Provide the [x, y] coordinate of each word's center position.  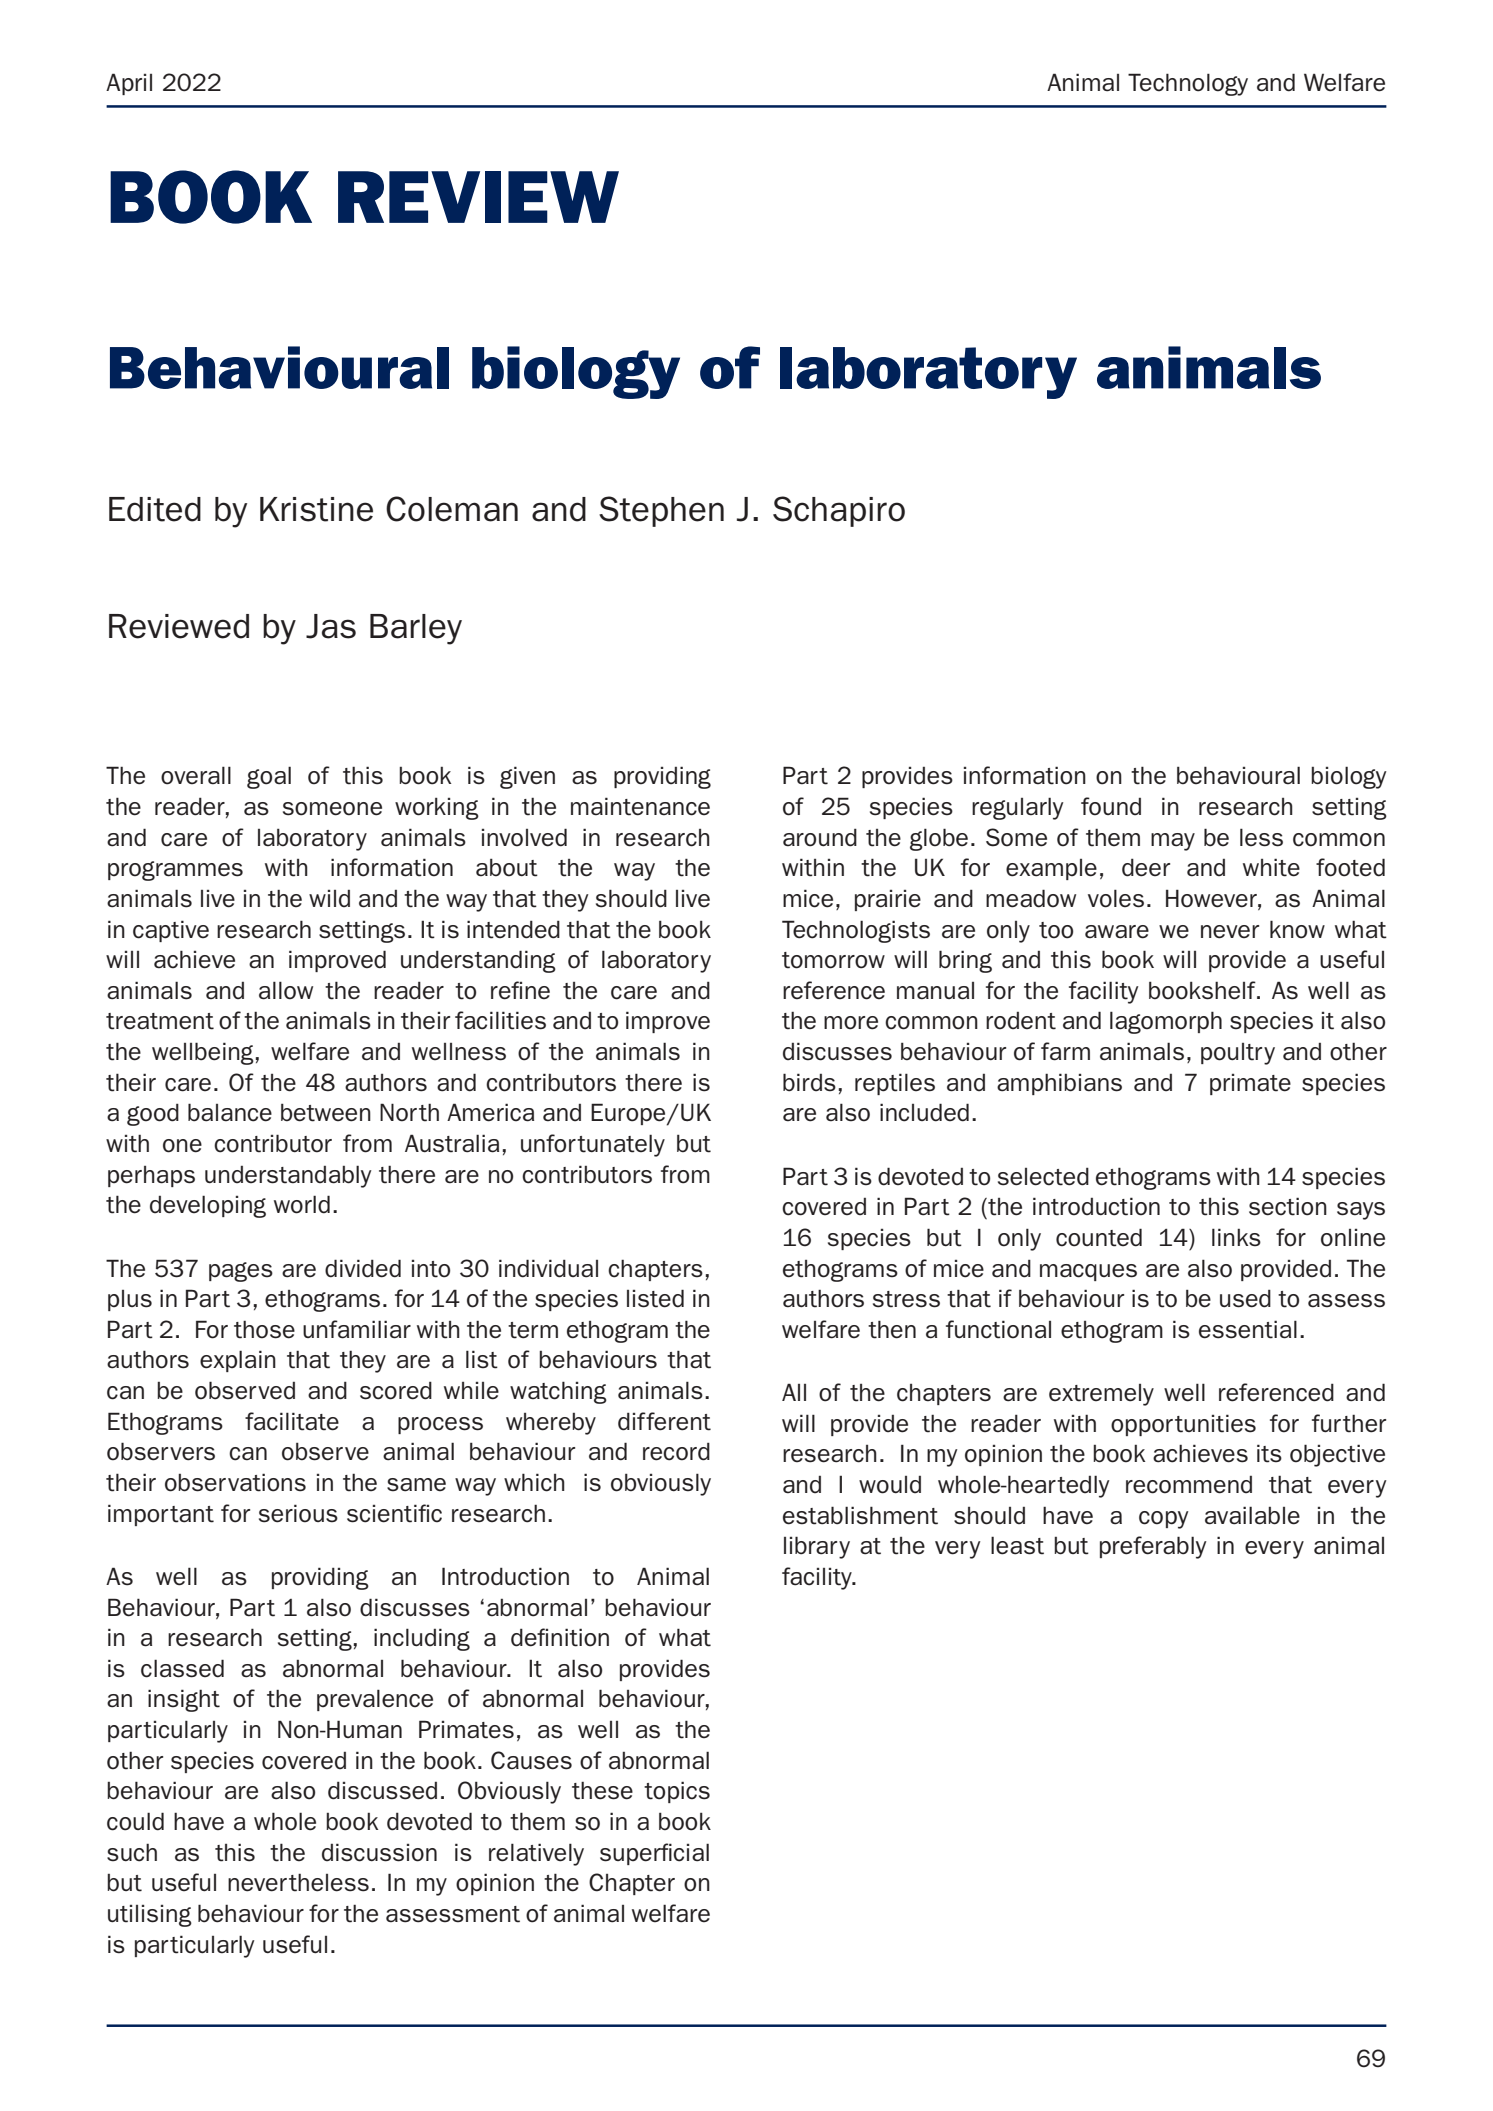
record [676, 1451]
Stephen [661, 511]
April [129, 84]
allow [286, 990]
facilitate [292, 1421]
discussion [379, 1852]
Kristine [316, 509]
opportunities [1183, 1425]
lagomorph [1166, 1022]
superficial [654, 1854]
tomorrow [833, 960]
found [1111, 806]
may [1173, 842]
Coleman [452, 509]
